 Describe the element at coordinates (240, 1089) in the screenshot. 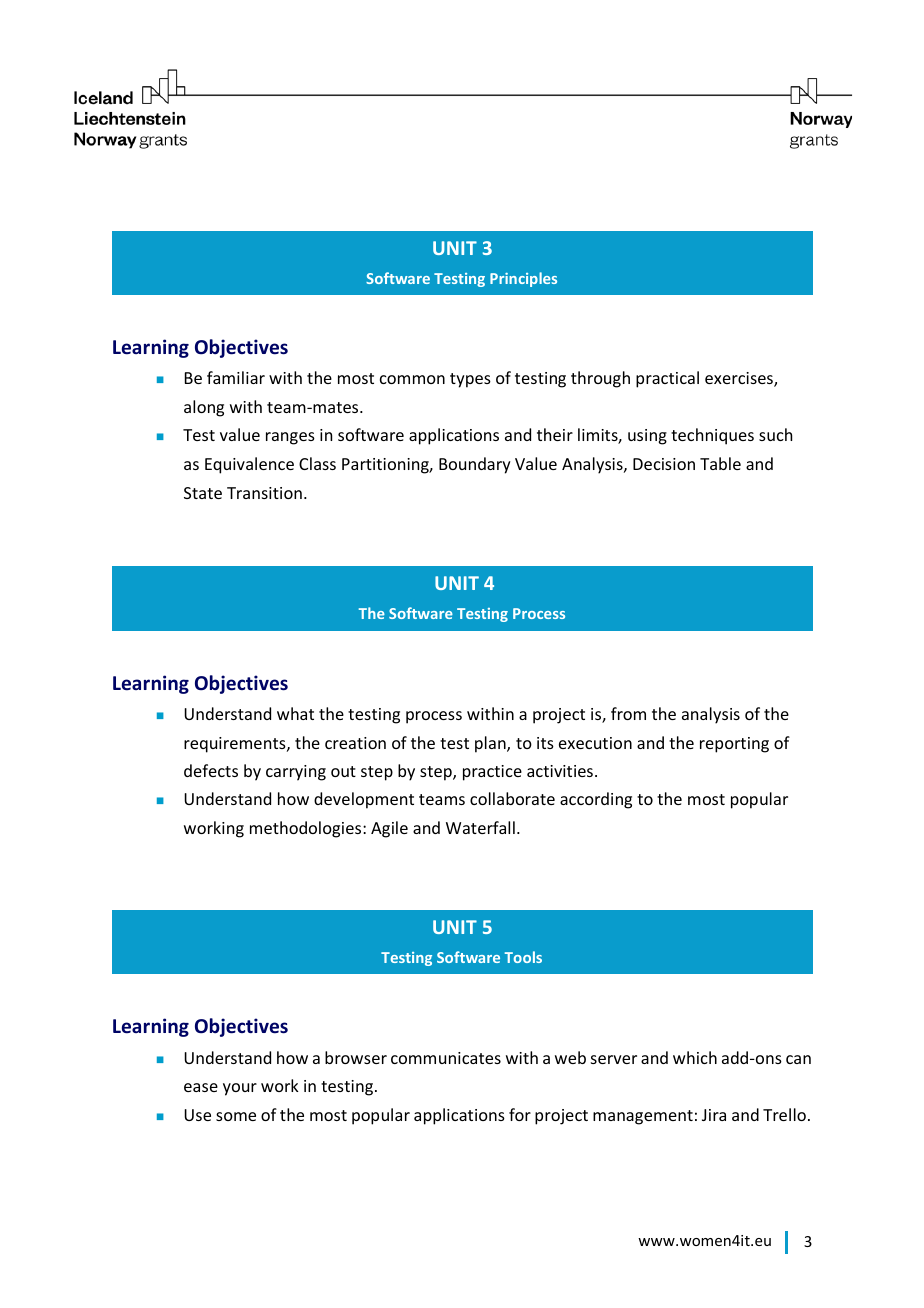

I see `your` at that location.
